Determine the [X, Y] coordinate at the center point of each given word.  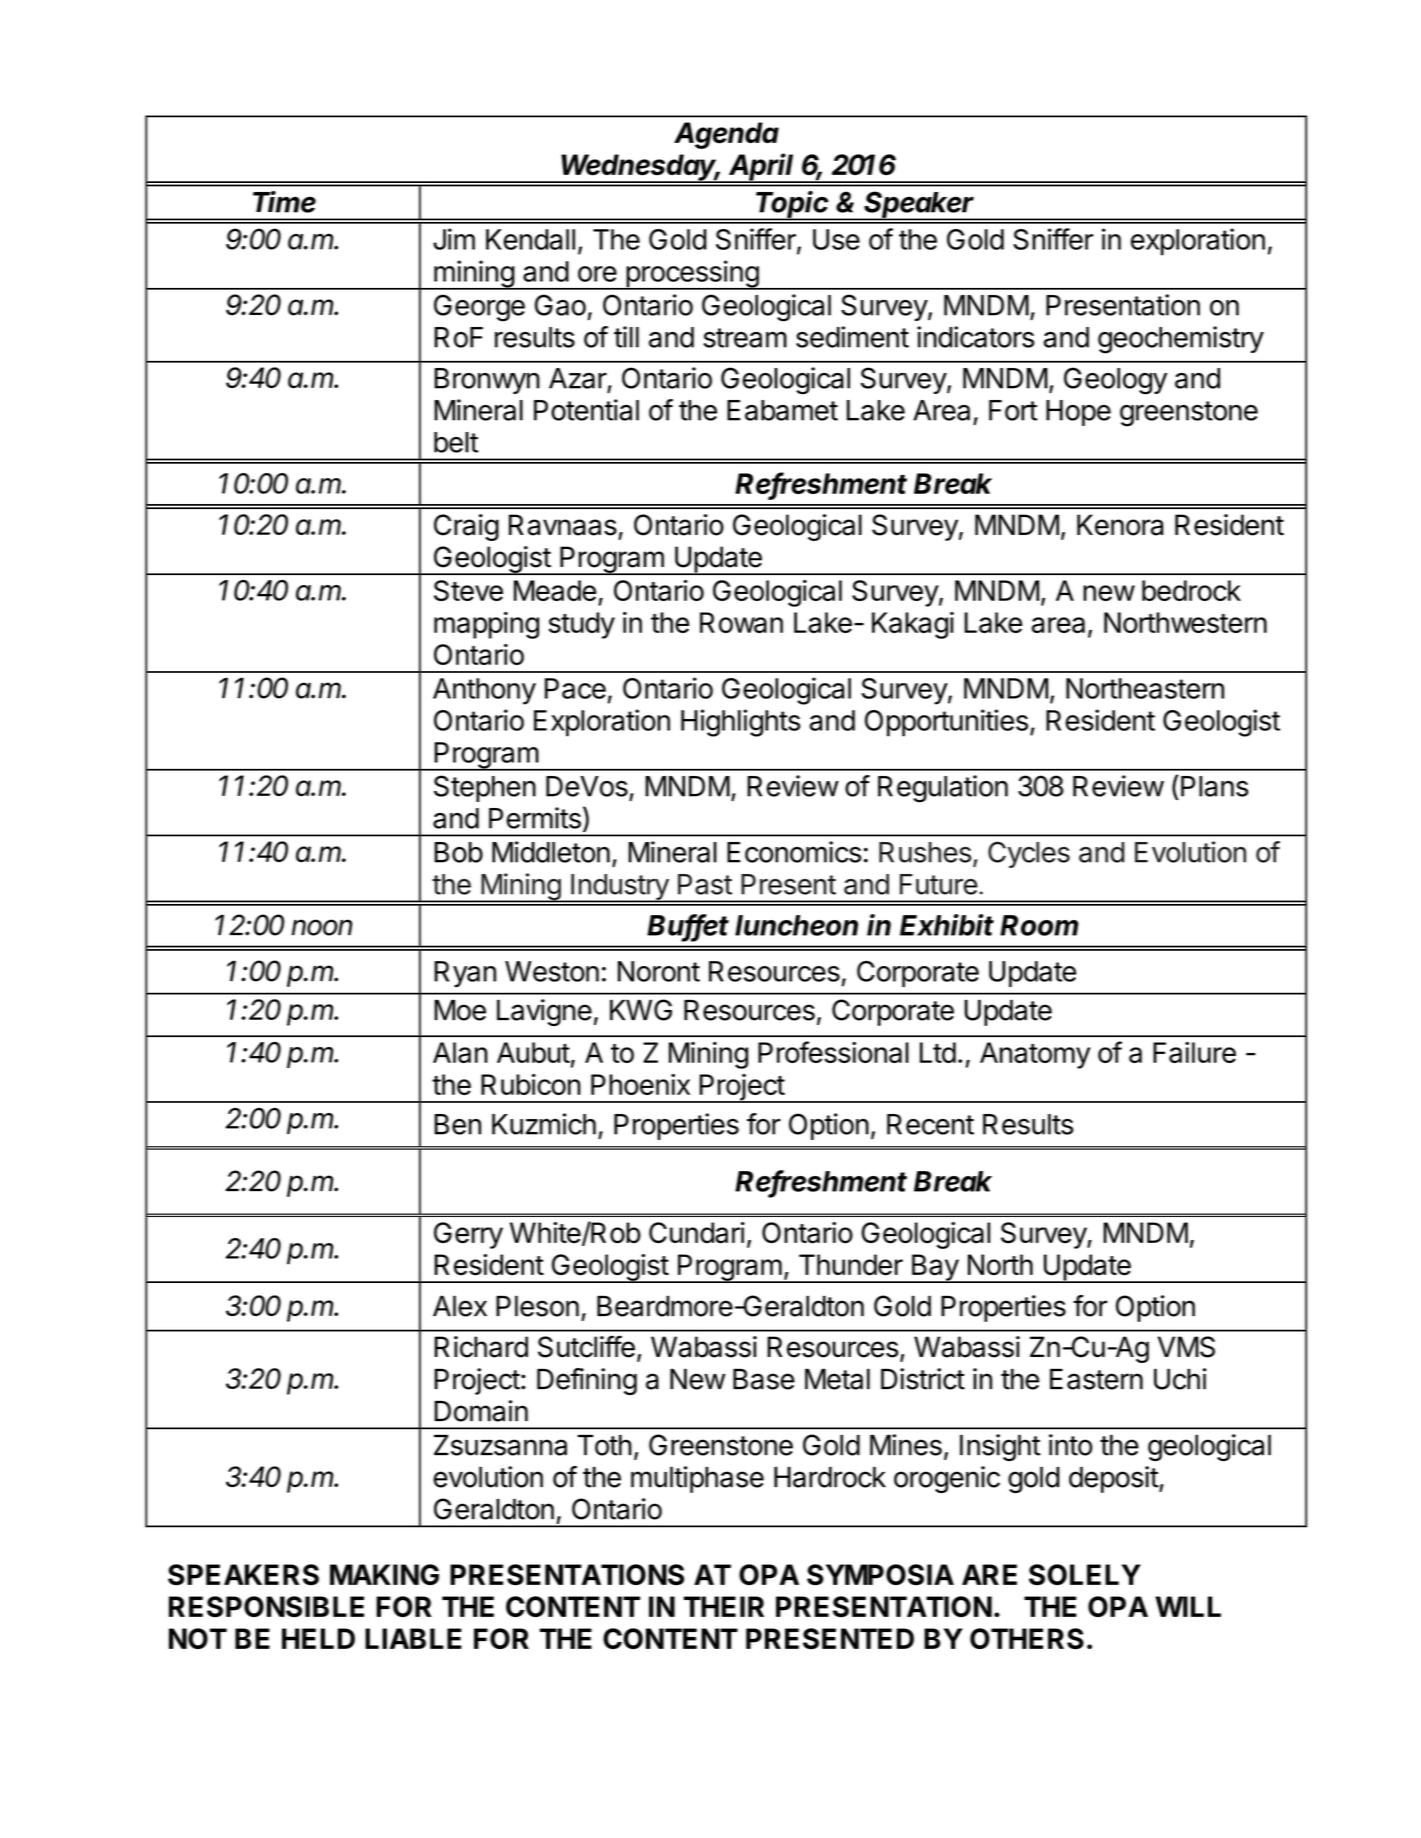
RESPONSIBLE [266, 1607]
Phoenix [640, 1084]
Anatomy [1035, 1055]
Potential [586, 410]
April [763, 168]
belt [456, 442]
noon [322, 927]
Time [284, 202]
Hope [1078, 413]
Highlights [741, 723]
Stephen [485, 788]
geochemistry [1181, 340]
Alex [460, 1306]
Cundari [697, 1233]
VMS [1186, 1347]
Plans [1214, 786]
